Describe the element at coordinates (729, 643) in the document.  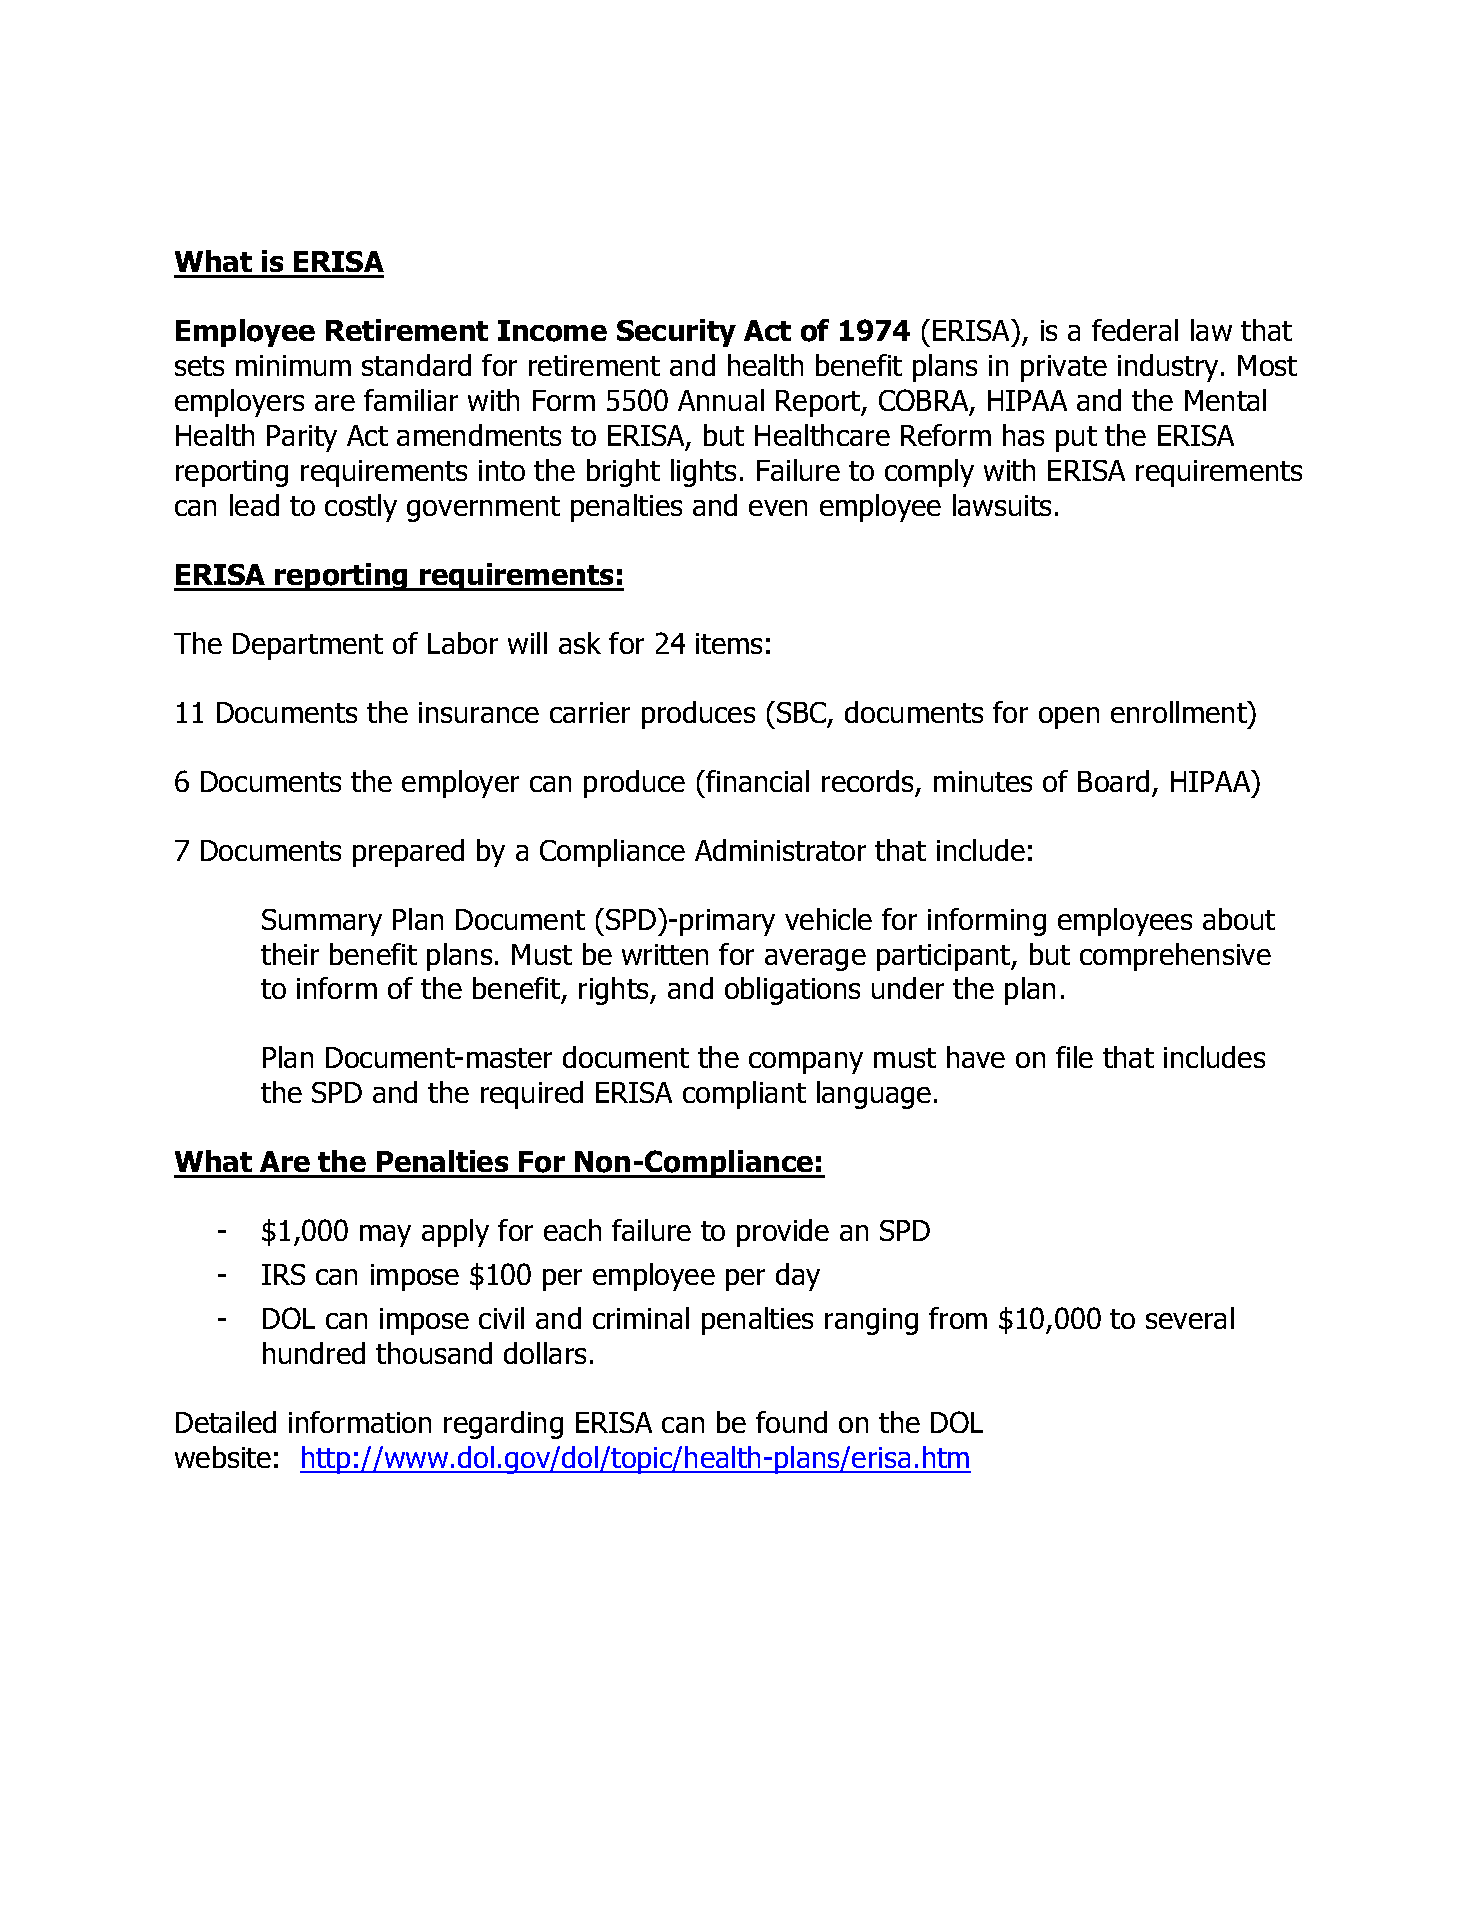
I see `items` at that location.
